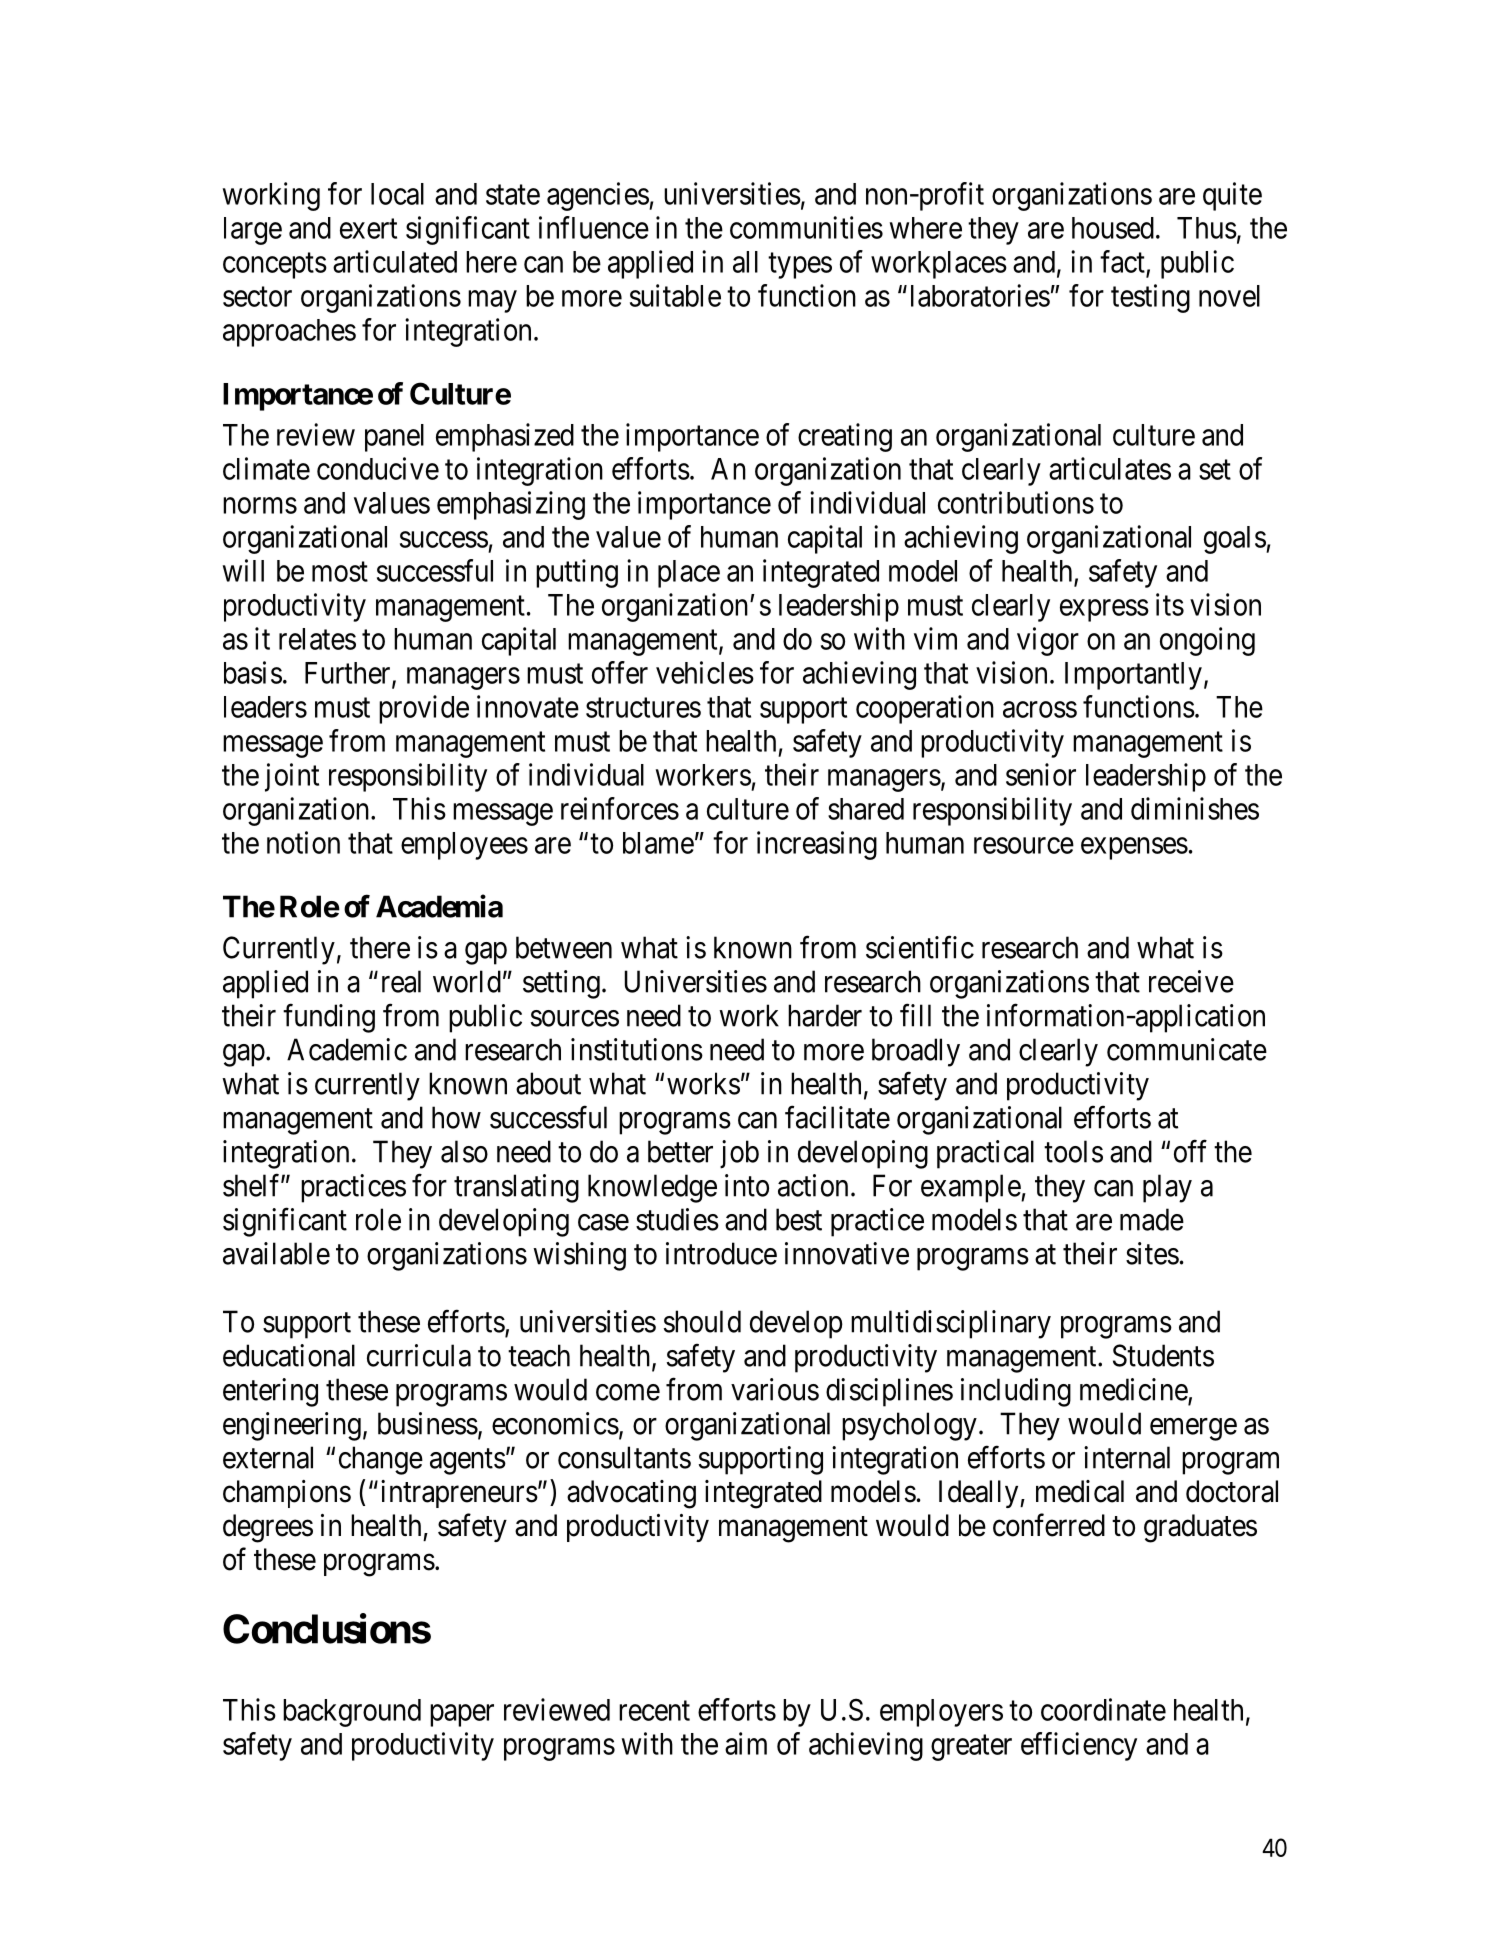 The height and width of the screenshot is (1951, 1508). What do you see at coordinates (368, 229) in the screenshot?
I see `exert` at bounding box center [368, 229].
